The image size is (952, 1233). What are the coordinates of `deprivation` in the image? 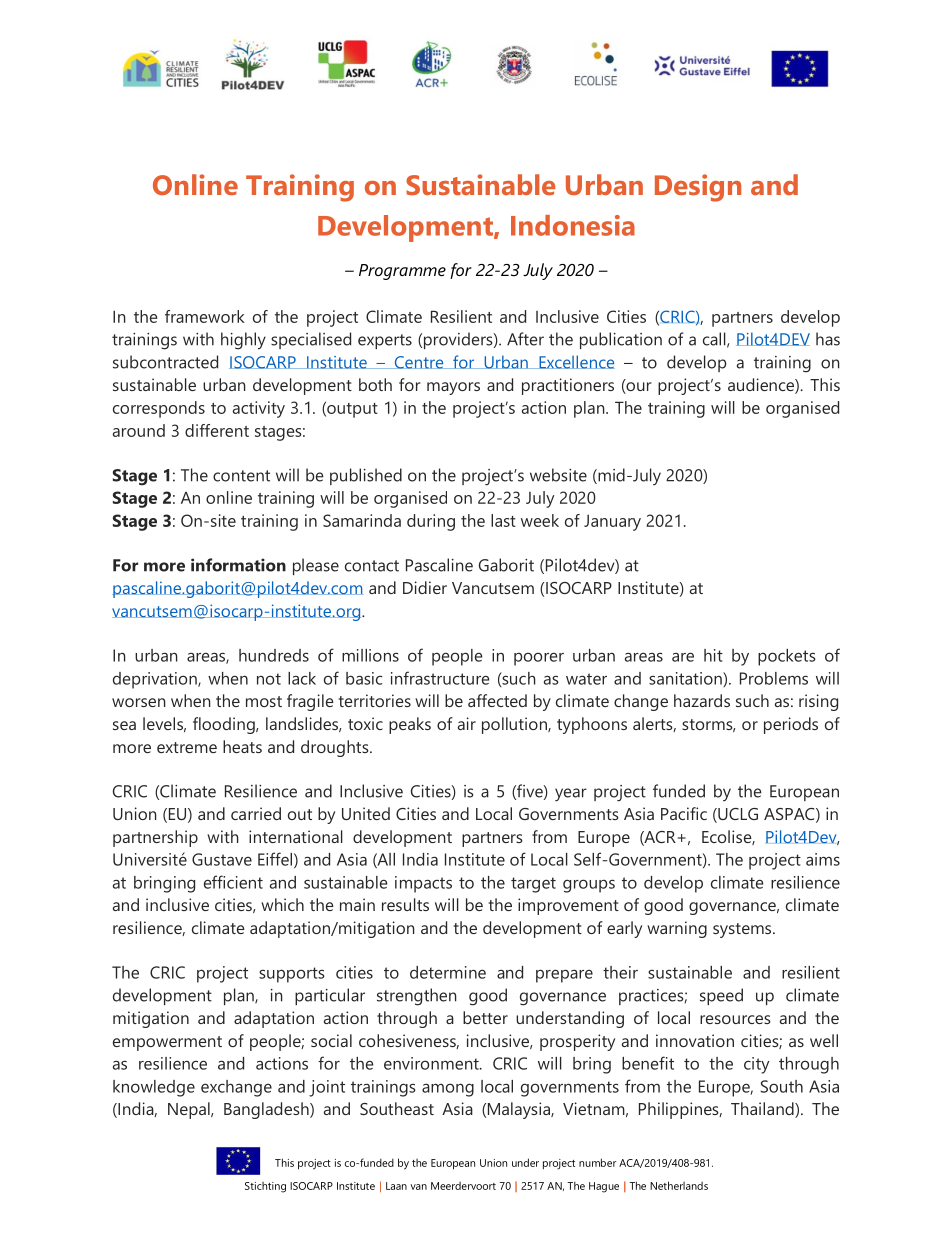 It's located at (156, 680).
